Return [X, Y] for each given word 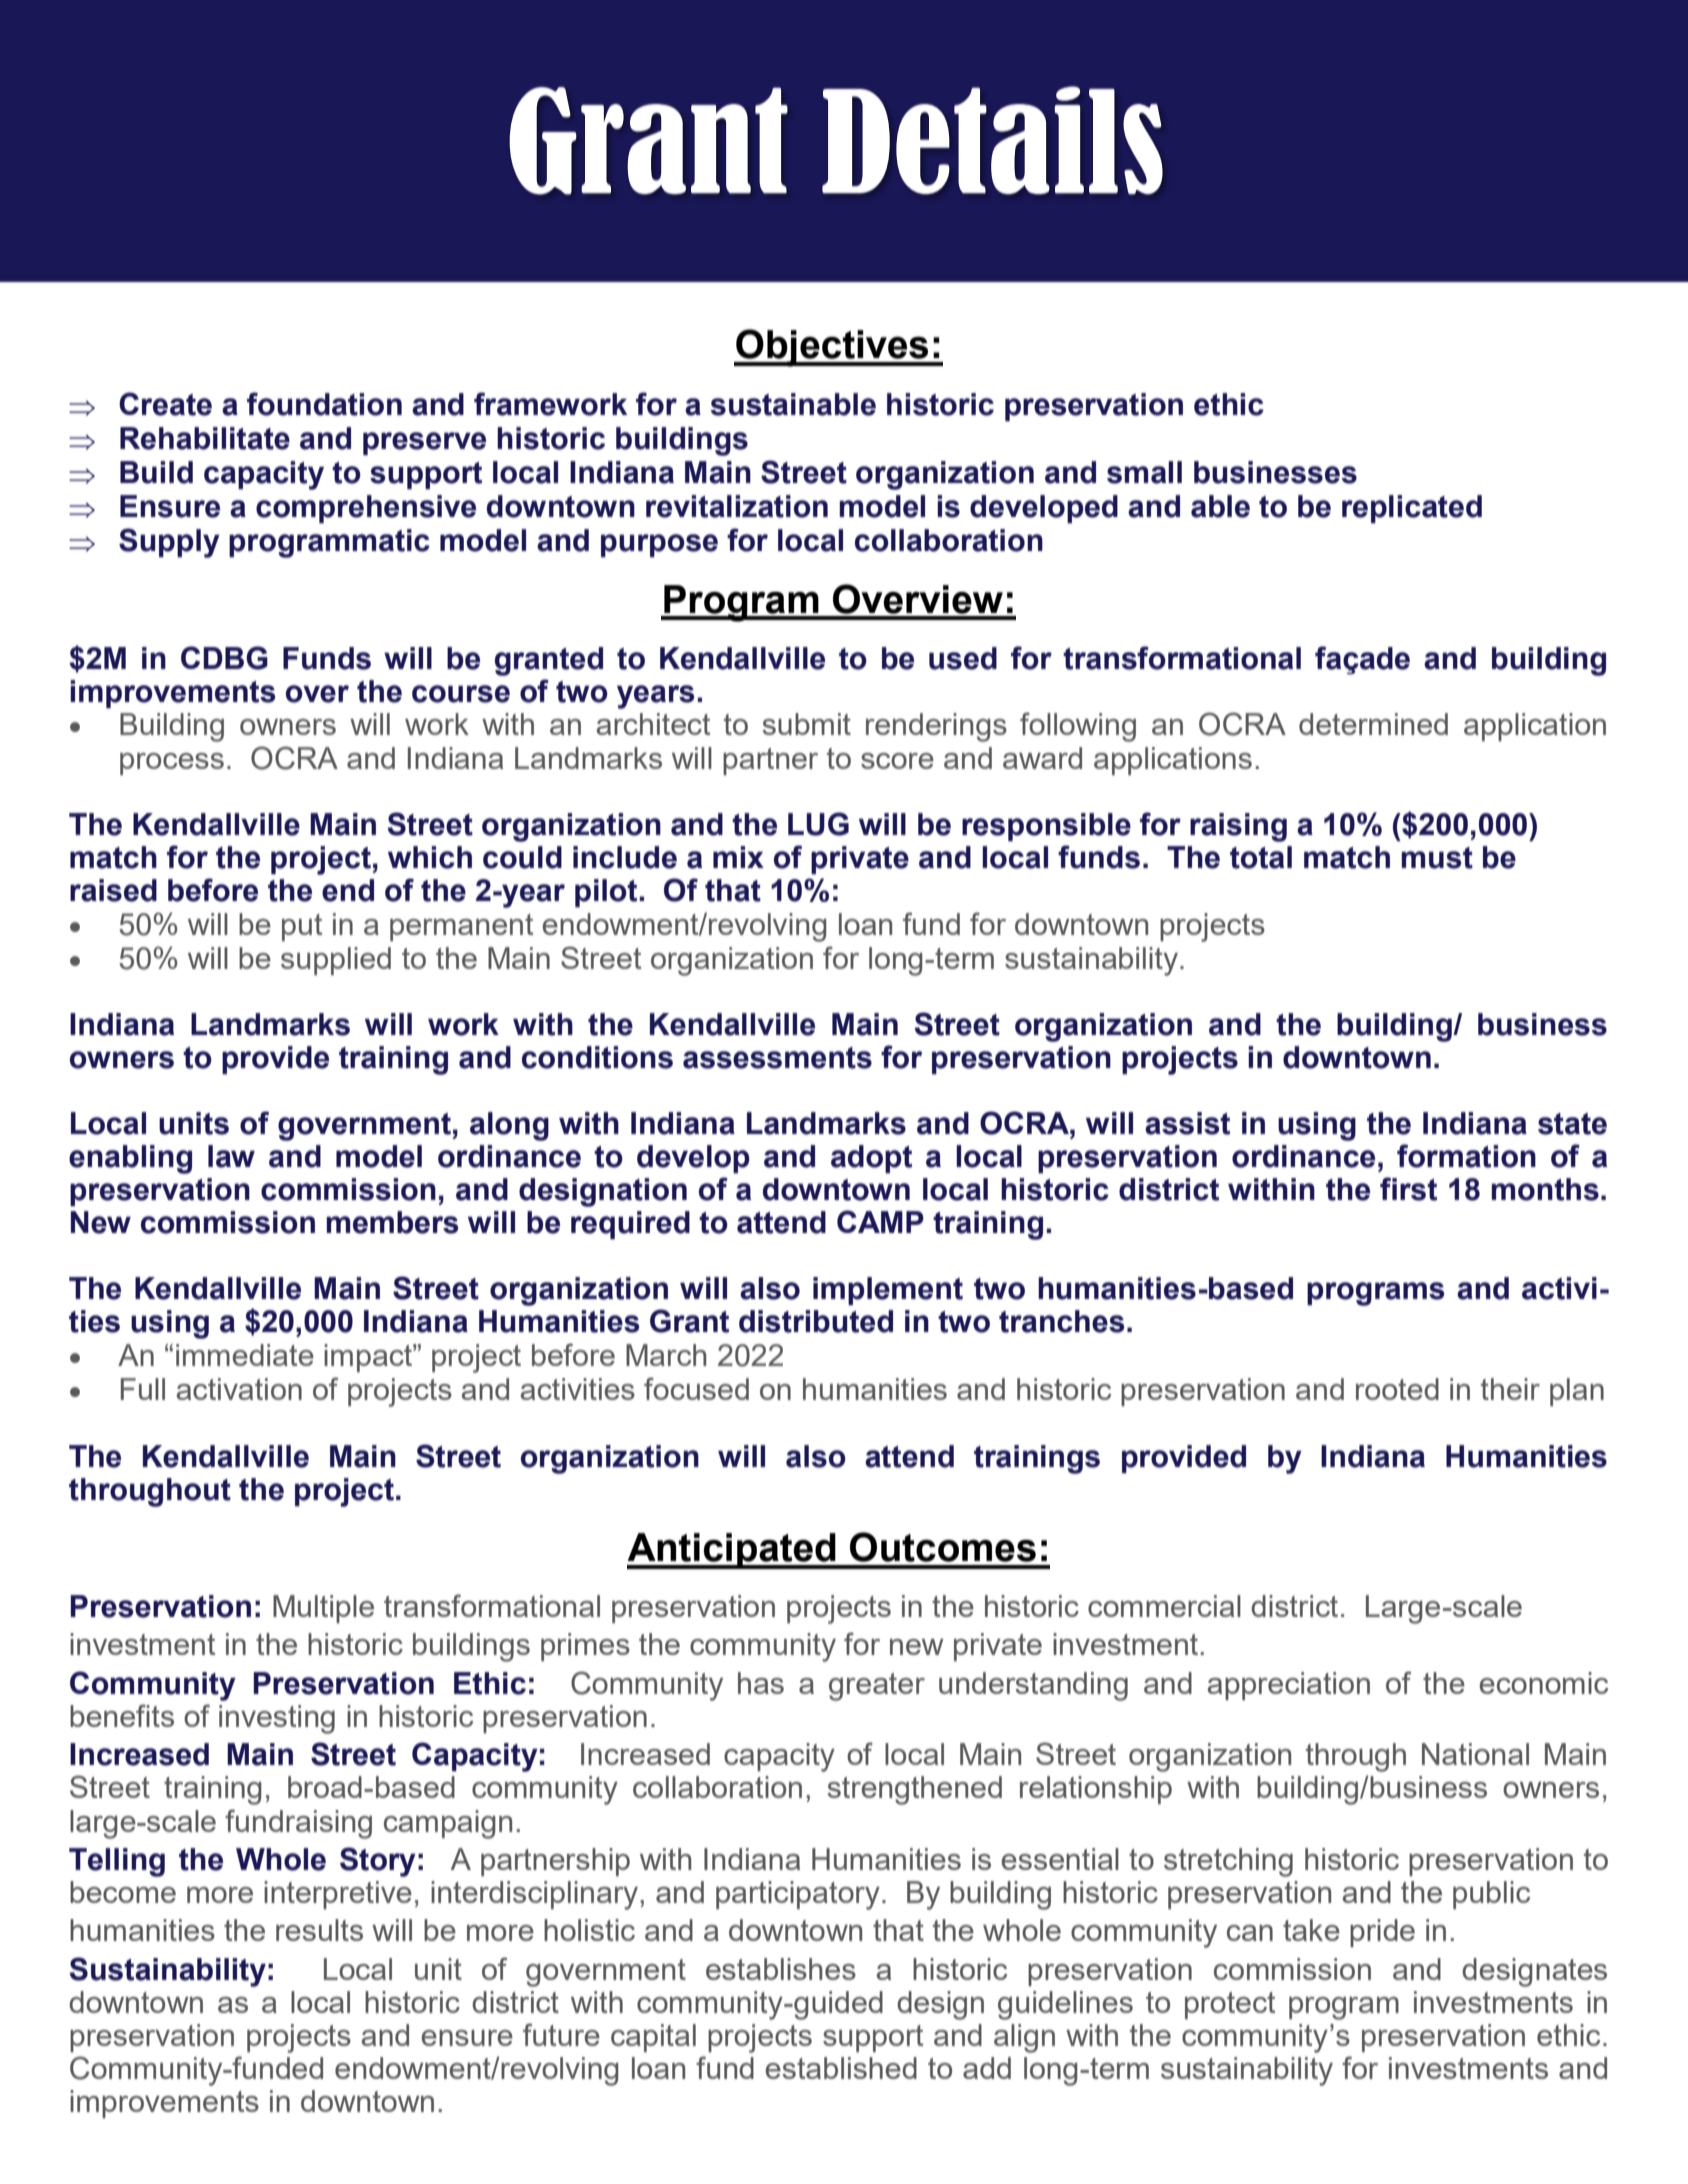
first [1408, 1189]
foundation [324, 404]
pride [1382, 1933]
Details [992, 140]
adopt [871, 1159]
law [231, 1156]
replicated [1412, 509]
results [319, 1930]
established [841, 2068]
